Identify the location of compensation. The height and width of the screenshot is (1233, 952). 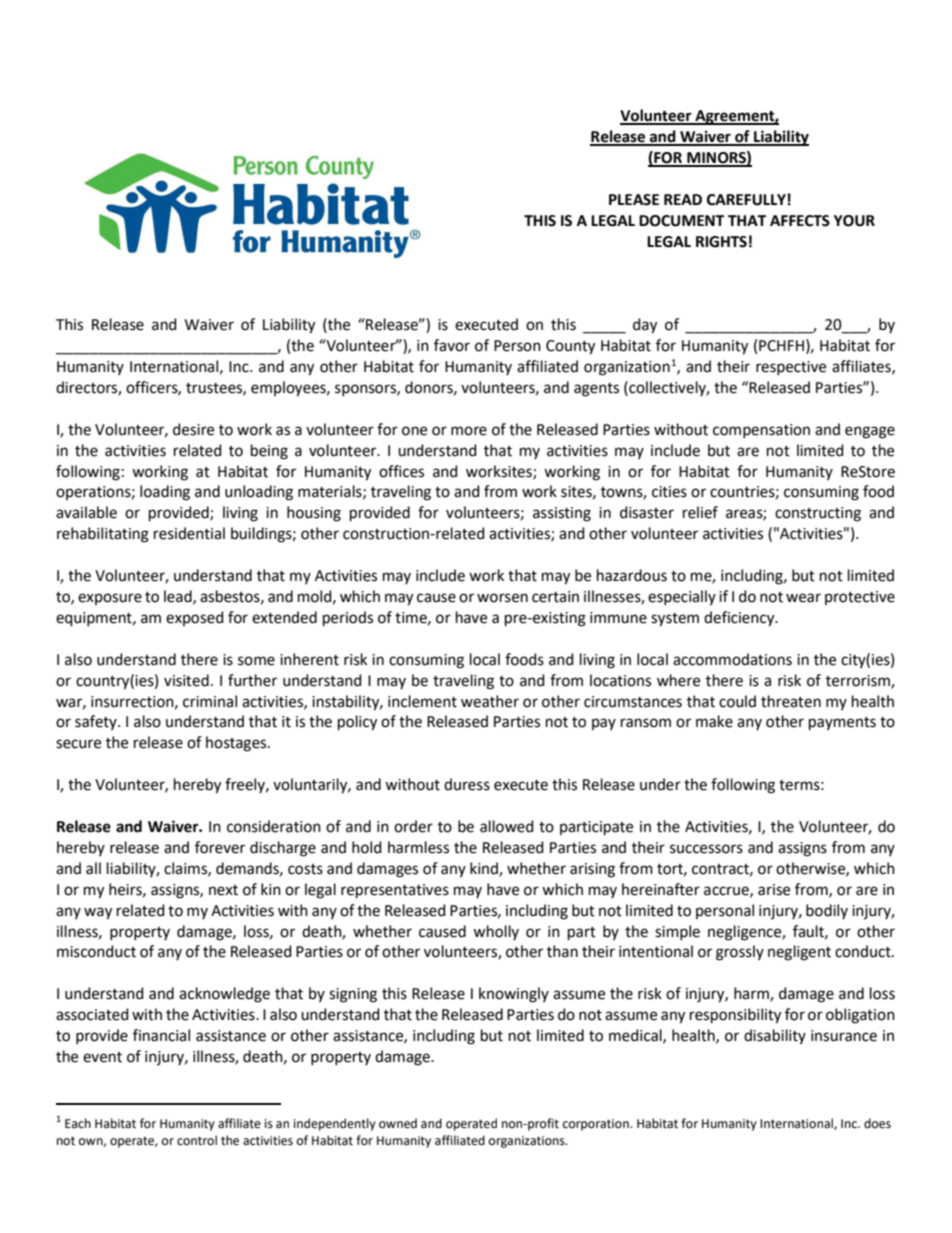
(761, 431).
